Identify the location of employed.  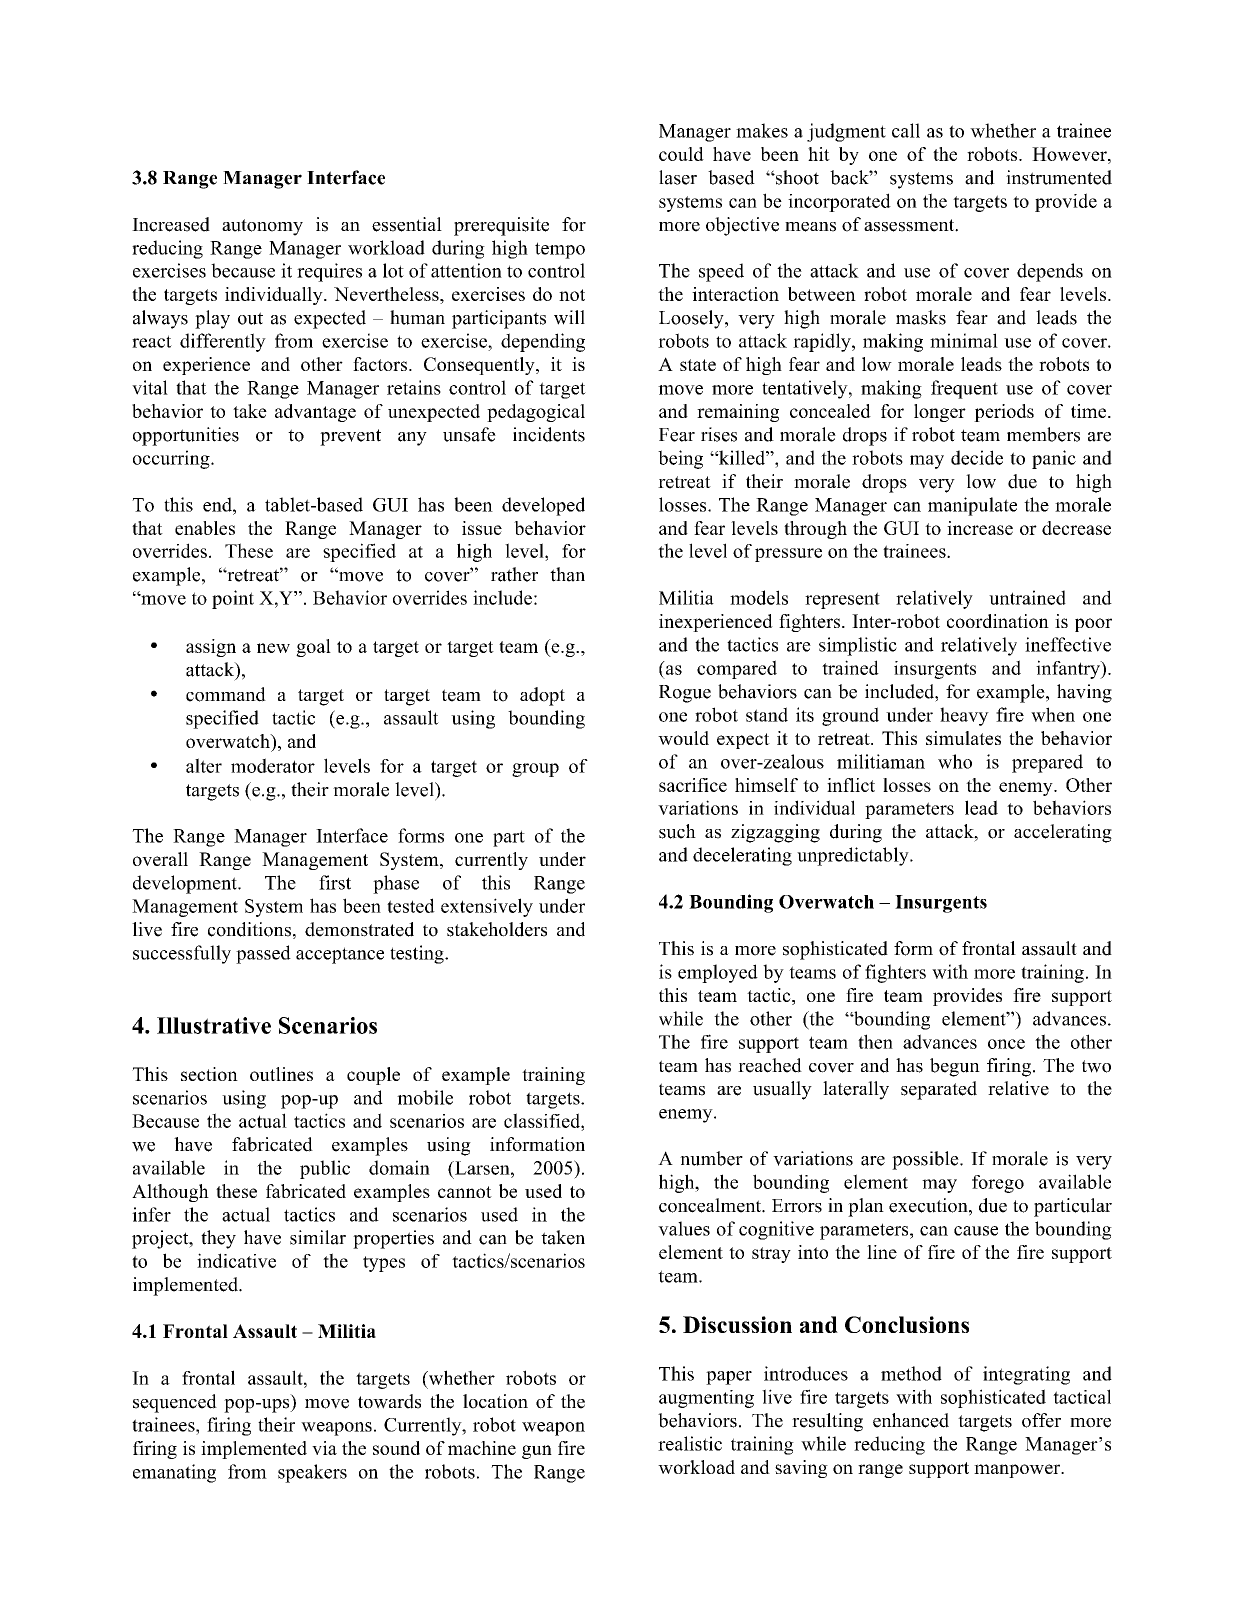
(718, 973).
